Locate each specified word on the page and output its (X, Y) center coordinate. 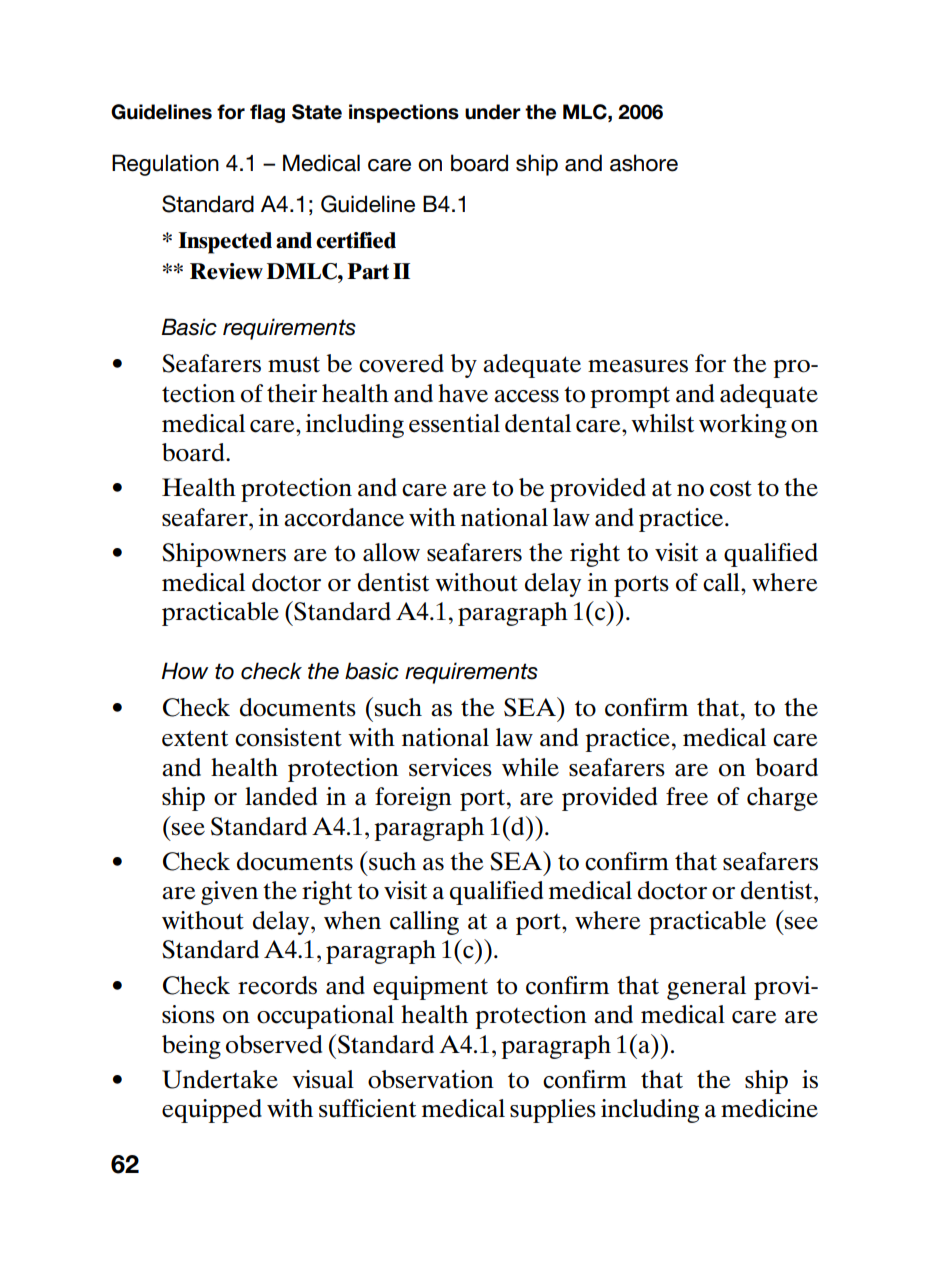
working (743, 426)
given (229, 893)
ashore (644, 163)
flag (267, 113)
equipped (212, 1111)
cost (731, 489)
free (687, 796)
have (463, 393)
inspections (404, 113)
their (292, 393)
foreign (413, 799)
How (184, 671)
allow (391, 552)
